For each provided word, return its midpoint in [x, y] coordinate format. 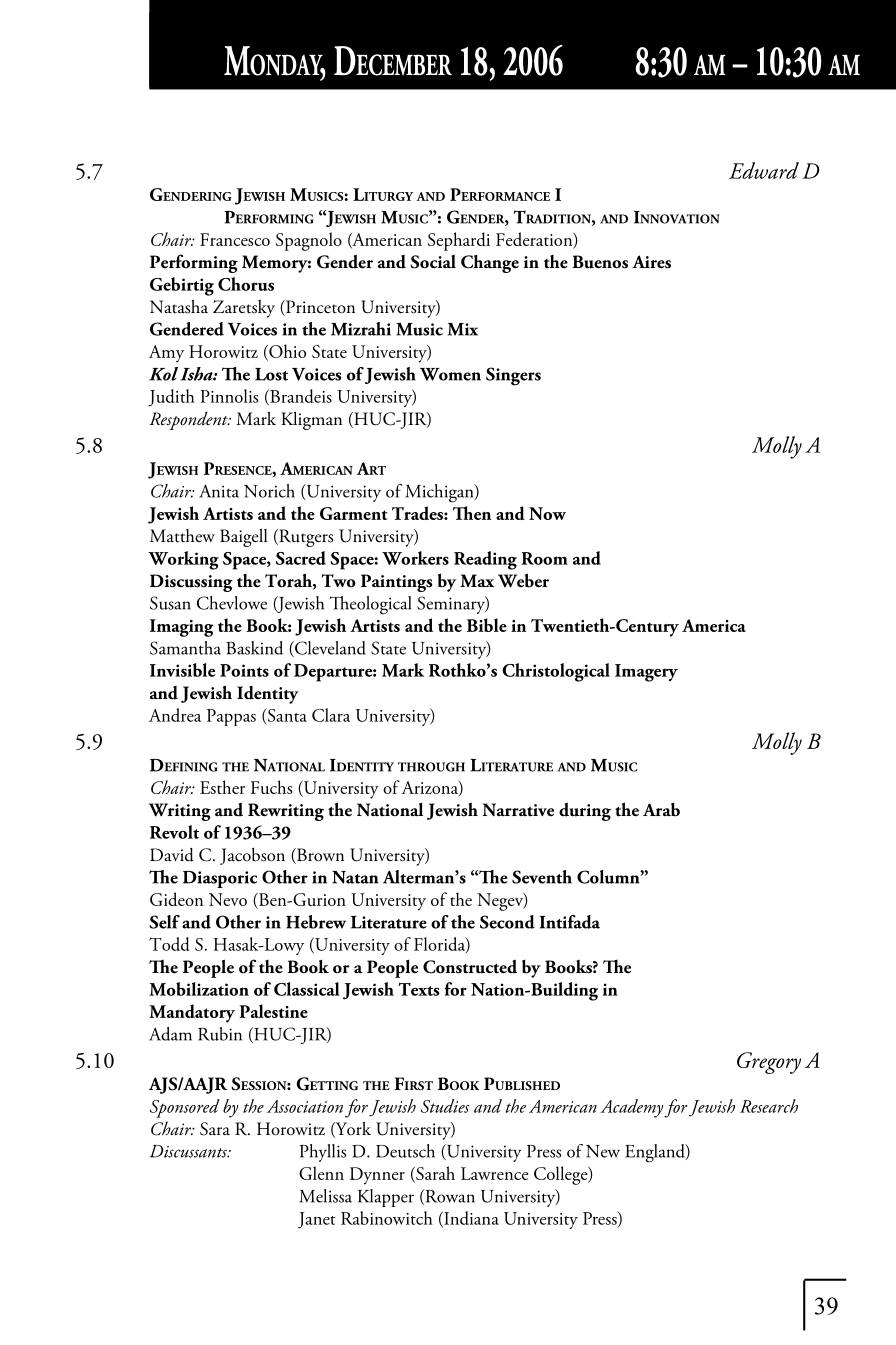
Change [490, 263]
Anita [219, 491]
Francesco [235, 239]
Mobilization [199, 989]
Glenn [321, 1173]
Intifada [569, 922]
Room [545, 558]
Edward [764, 170]
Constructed [470, 966]
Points [244, 670]
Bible [487, 625]
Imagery [646, 673]
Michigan [440, 493]
